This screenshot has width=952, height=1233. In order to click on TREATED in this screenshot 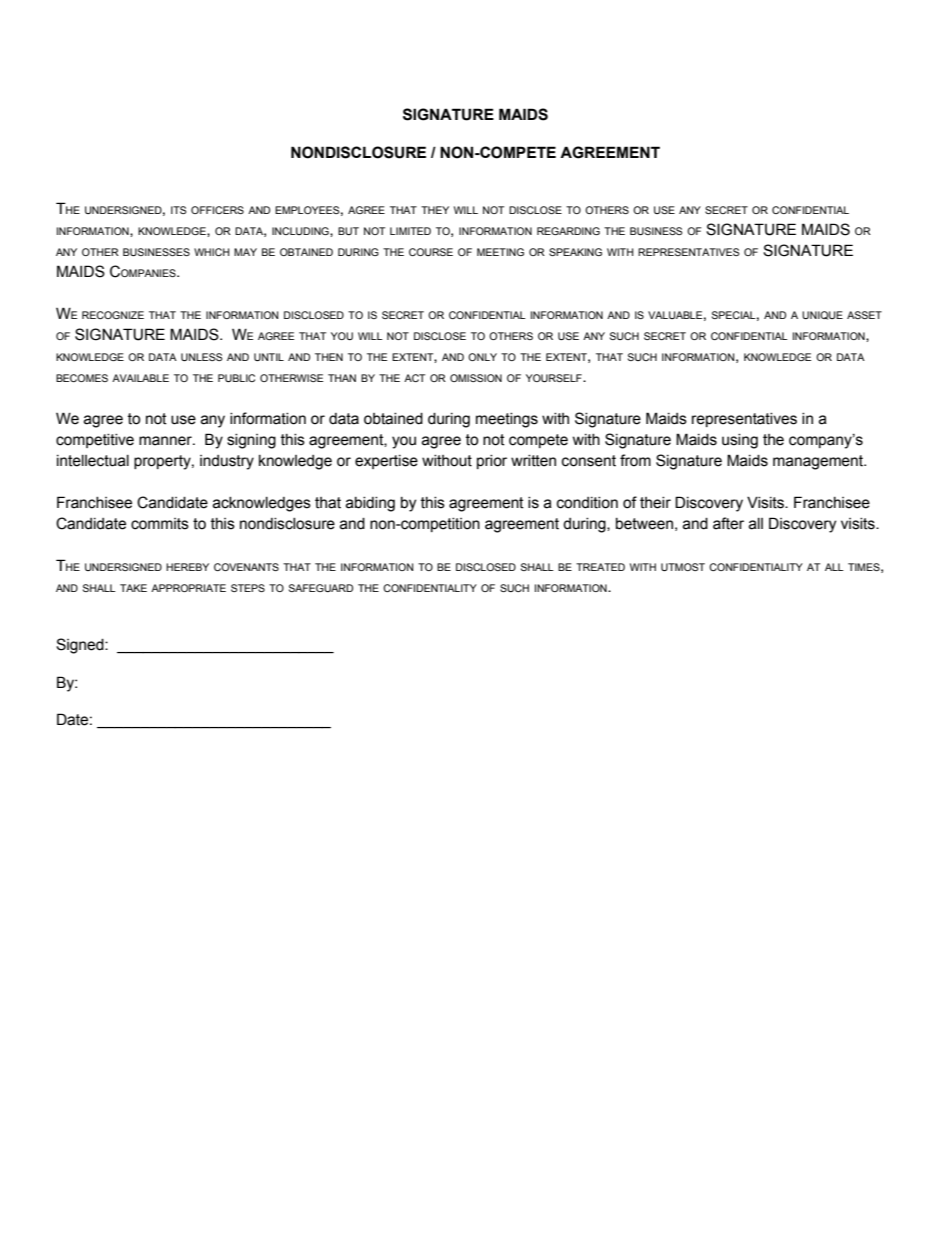, I will do `click(600, 567)`.
